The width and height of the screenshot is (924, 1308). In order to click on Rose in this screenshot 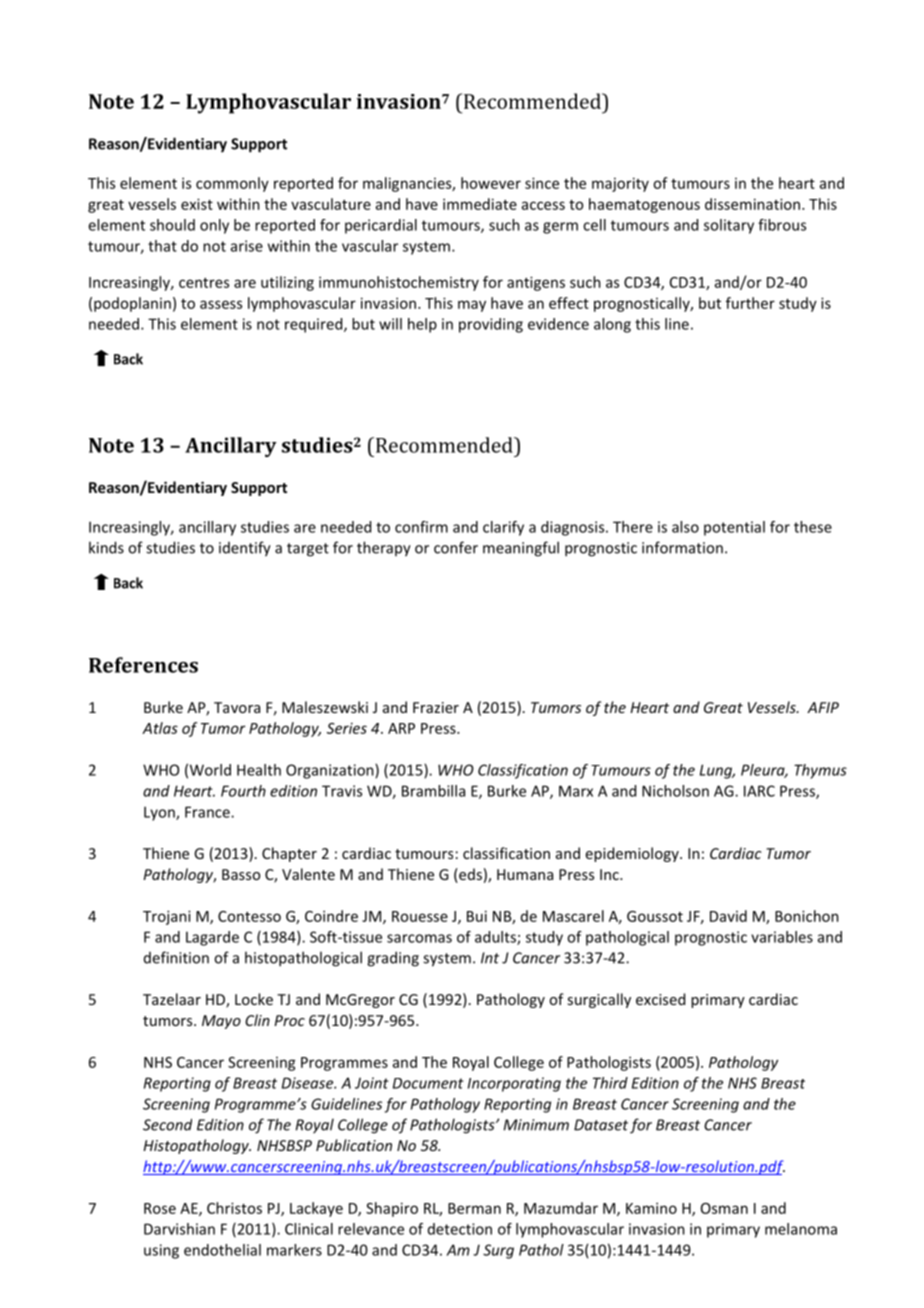, I will do `click(160, 1208)`.
